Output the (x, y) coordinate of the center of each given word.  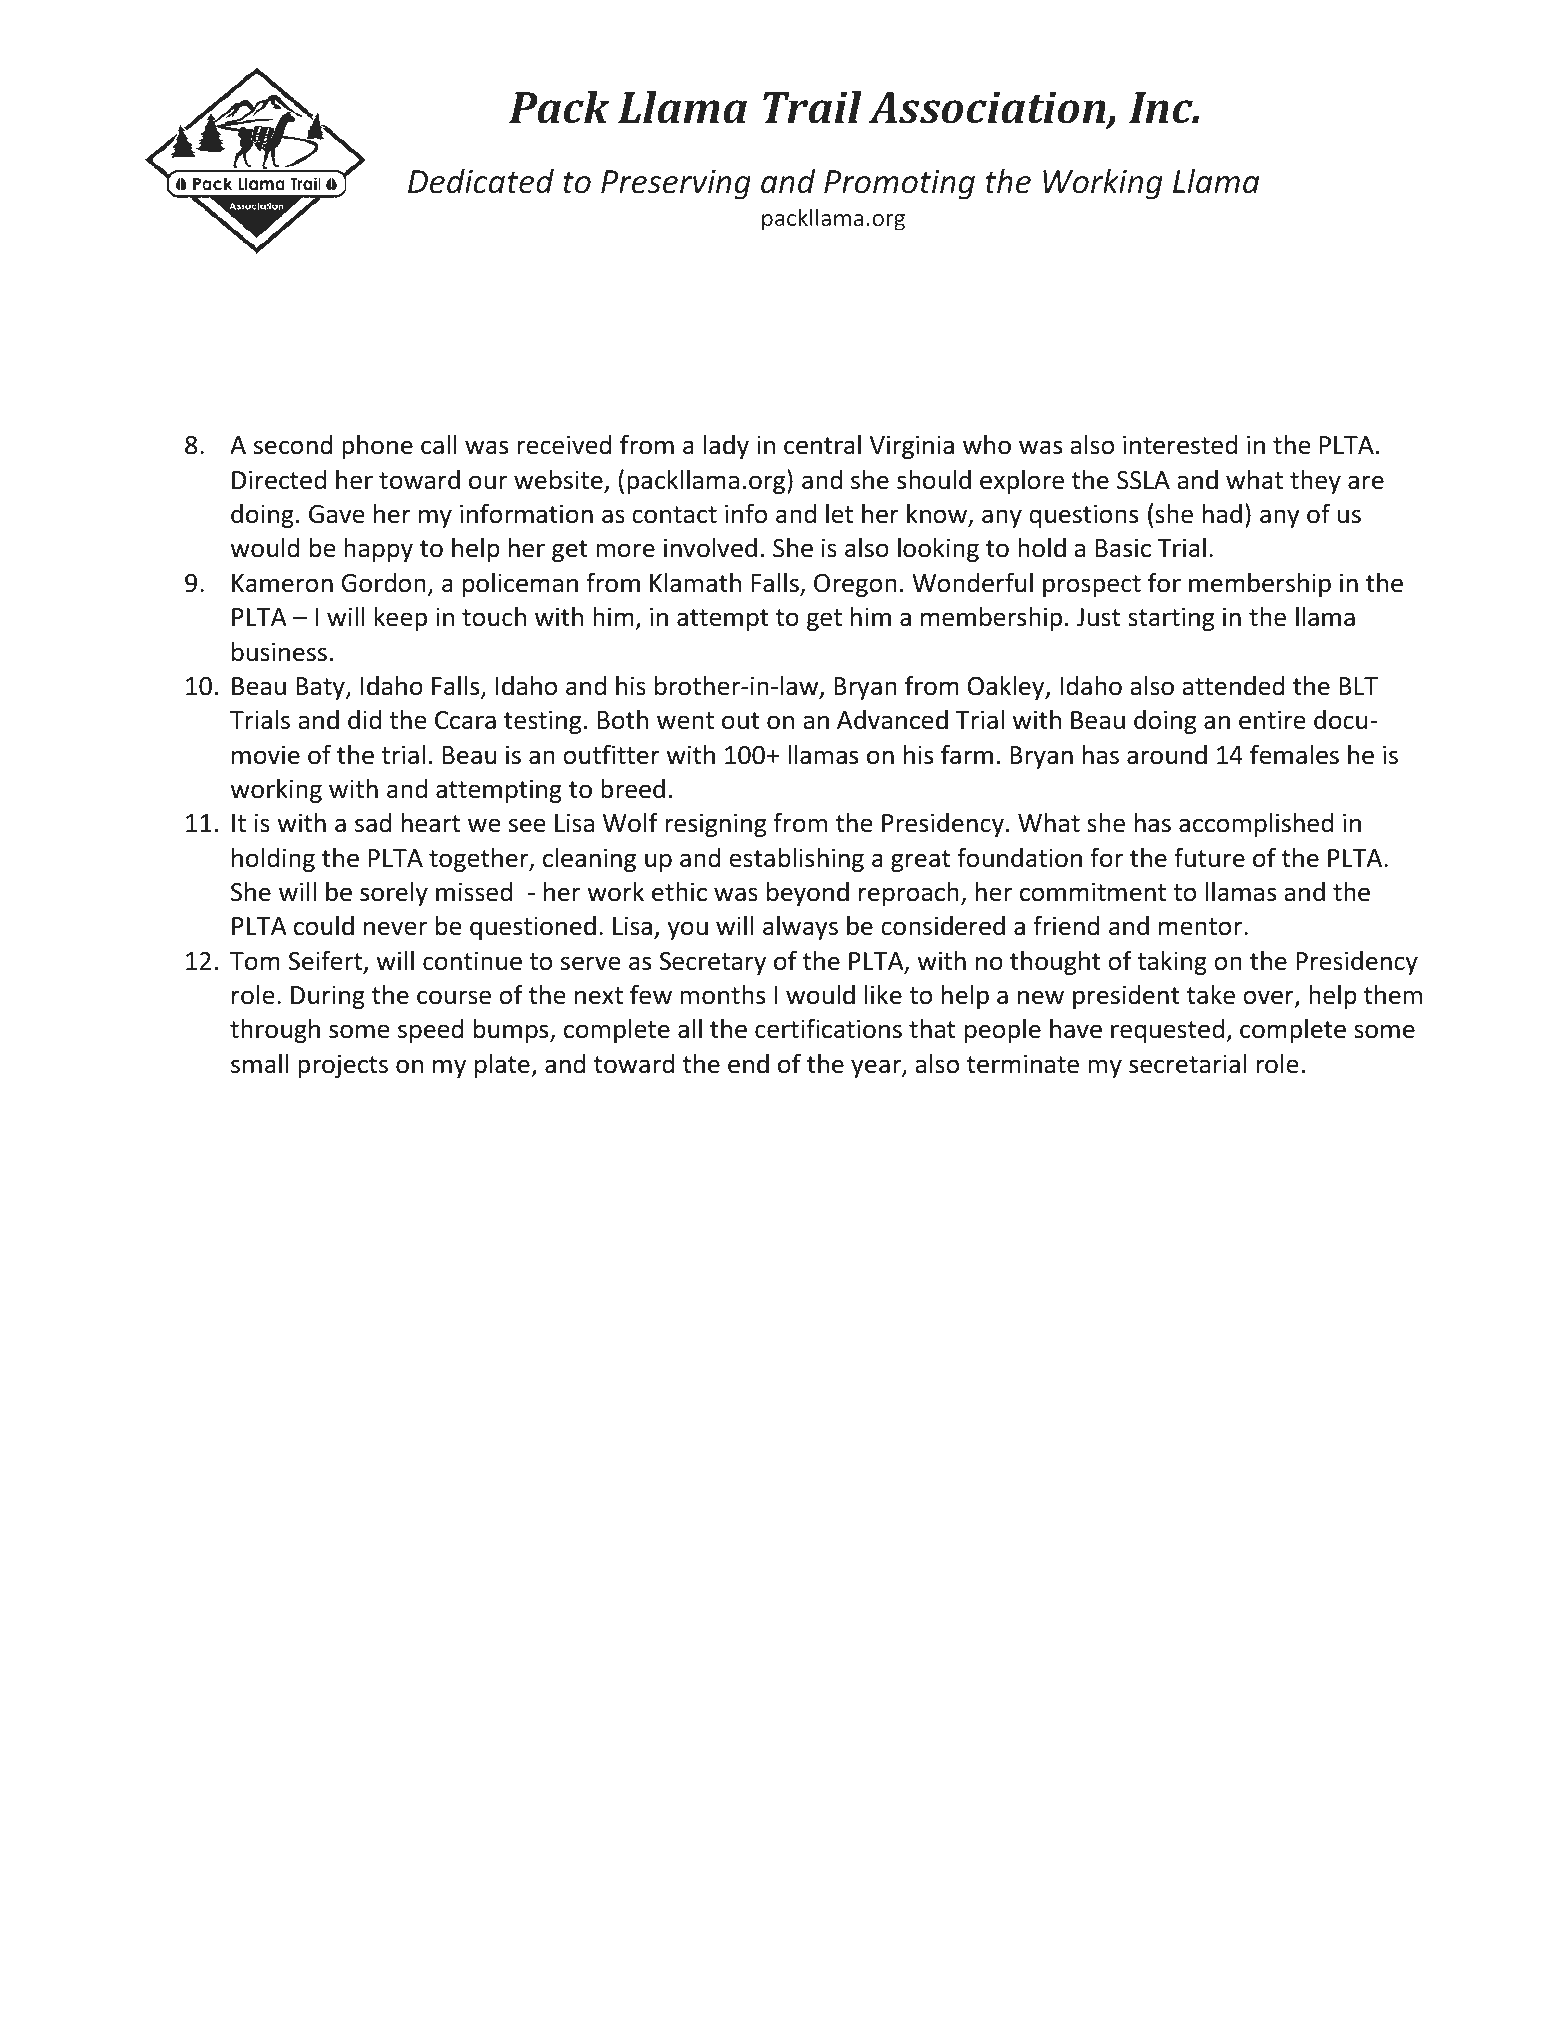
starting (1171, 619)
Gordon (383, 583)
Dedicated (481, 181)
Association (989, 108)
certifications (828, 1028)
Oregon (855, 585)
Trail (812, 107)
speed (431, 1031)
